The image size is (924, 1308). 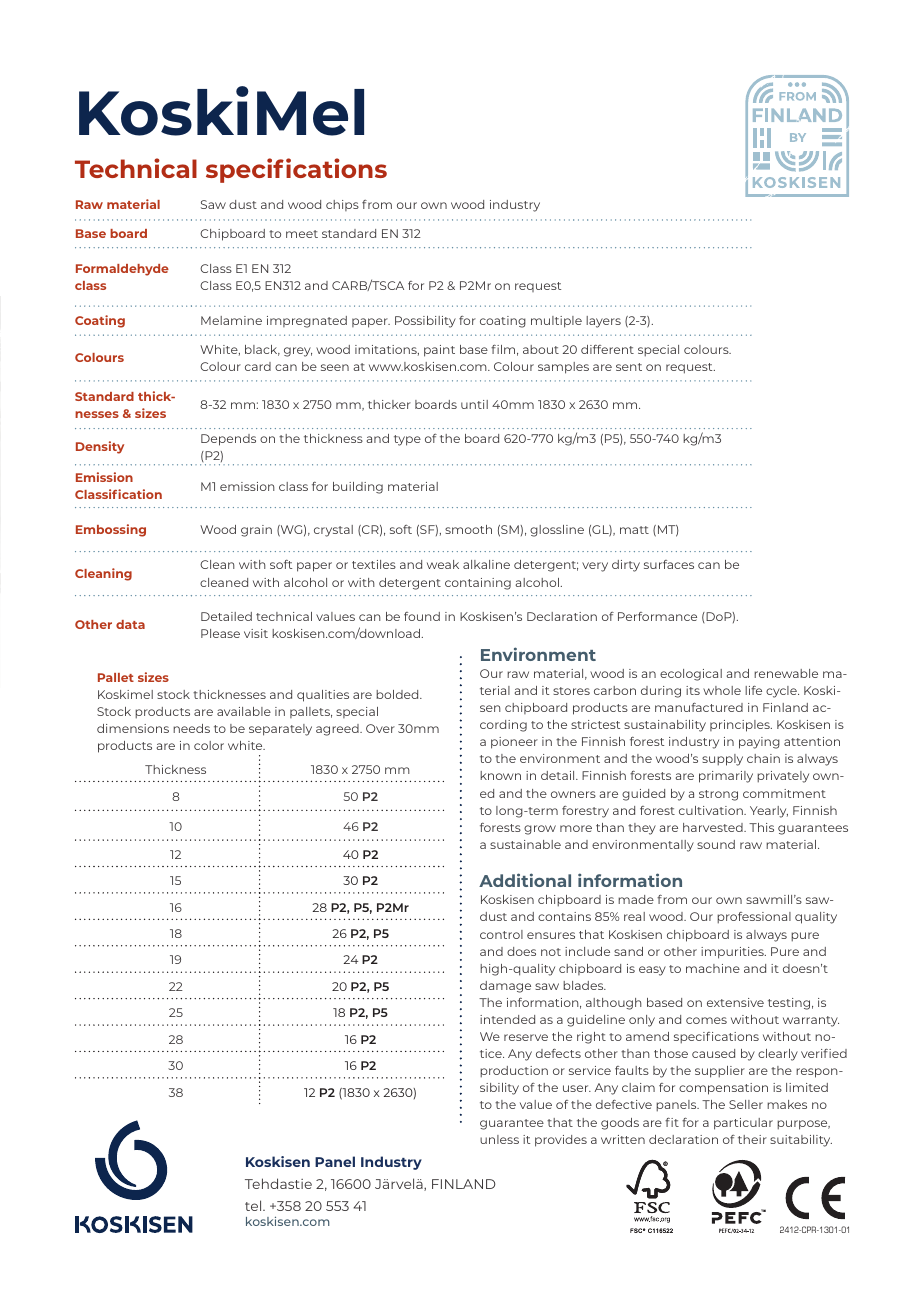 I want to click on chips, so click(x=342, y=205).
